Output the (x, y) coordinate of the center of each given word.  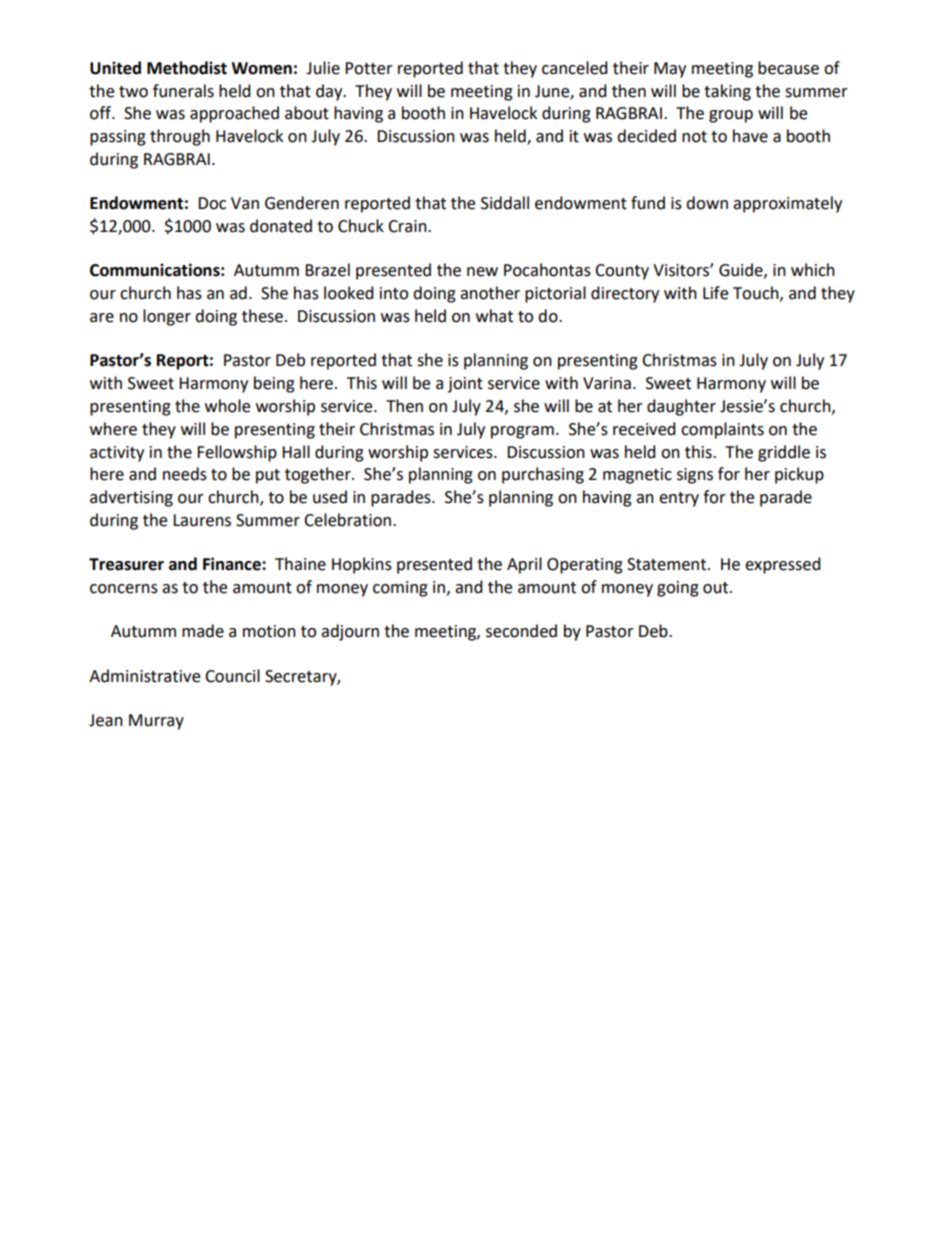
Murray (156, 722)
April (524, 565)
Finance (233, 564)
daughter (681, 407)
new (482, 272)
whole (227, 406)
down (707, 203)
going (678, 589)
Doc (212, 203)
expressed (783, 565)
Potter (369, 68)
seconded (521, 631)
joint (465, 385)
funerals (183, 91)
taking (727, 92)
